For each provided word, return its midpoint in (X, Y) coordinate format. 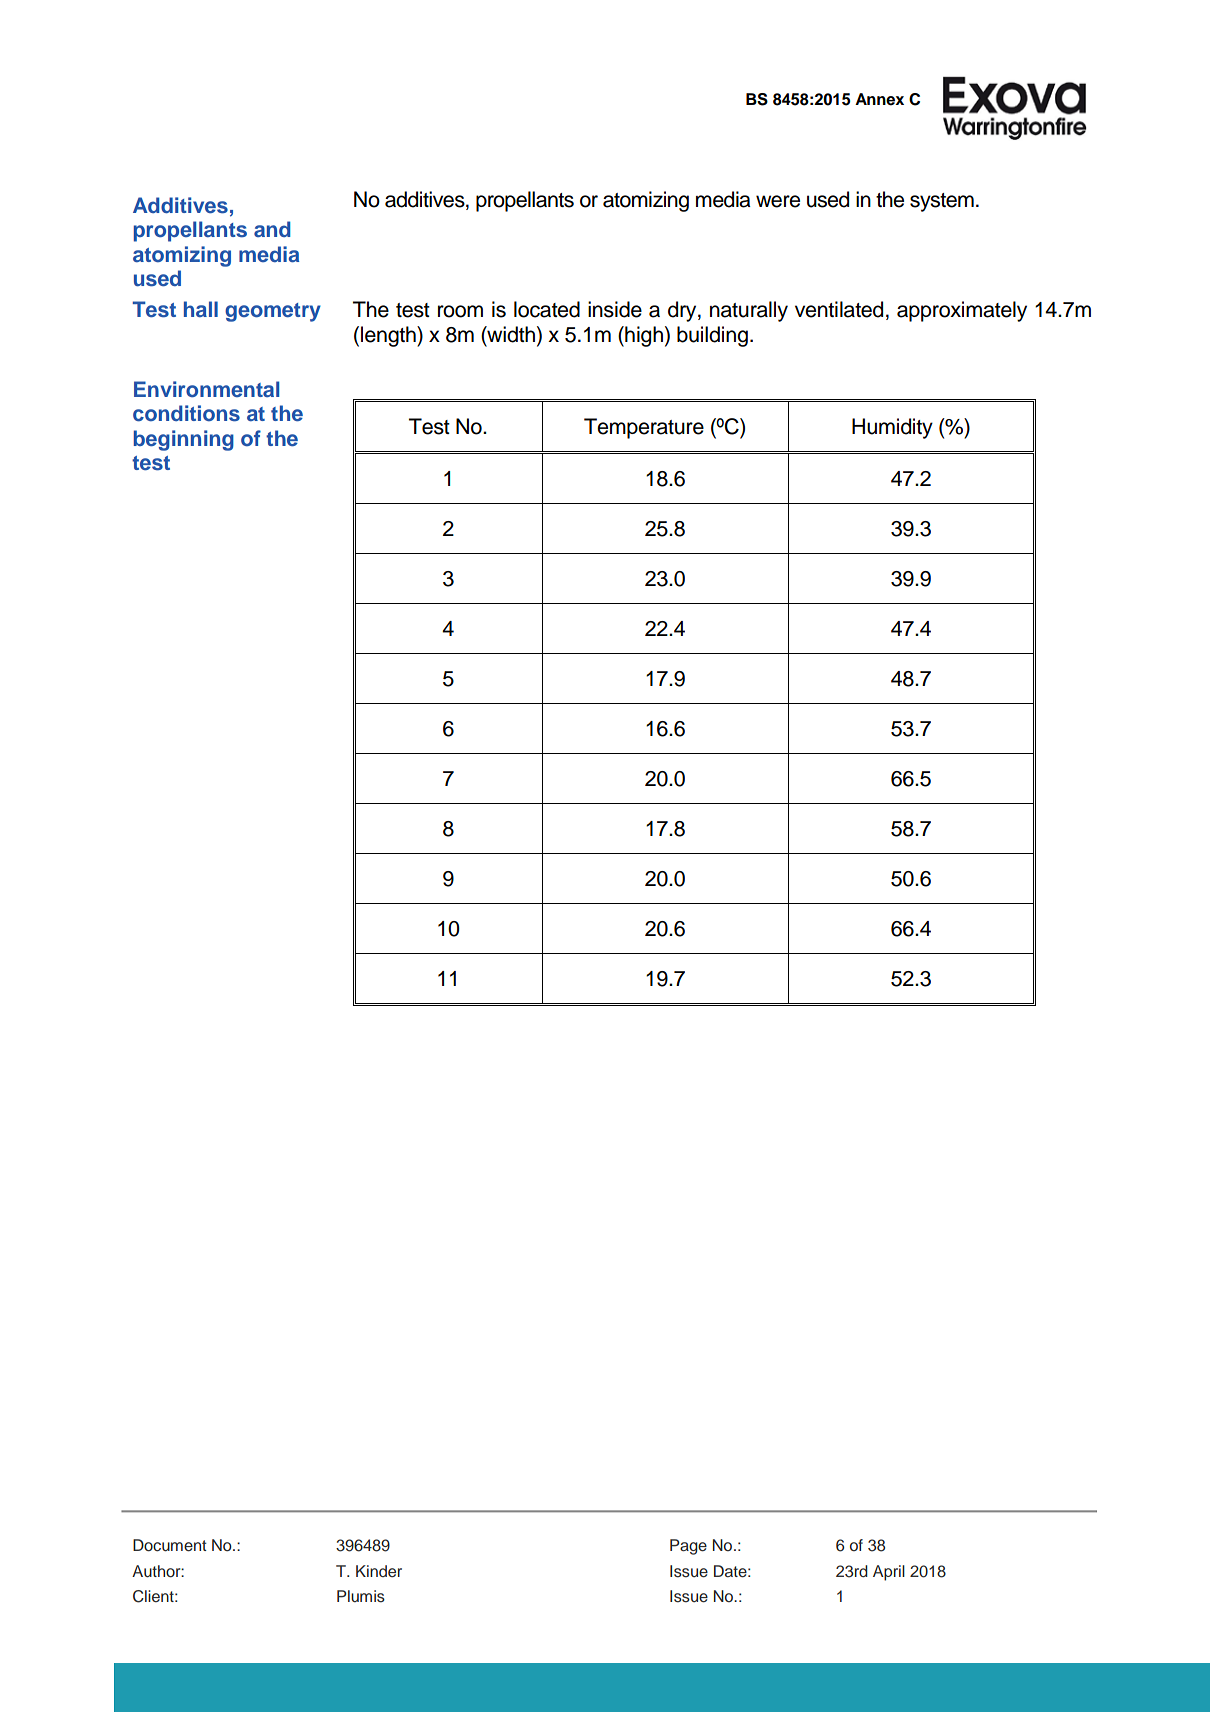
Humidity (892, 428)
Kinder (379, 1571)
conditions (186, 413)
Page (688, 1547)
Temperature (644, 428)
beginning (184, 440)
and (272, 229)
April (889, 1573)
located (547, 309)
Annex (879, 99)
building (712, 336)
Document (170, 1545)
